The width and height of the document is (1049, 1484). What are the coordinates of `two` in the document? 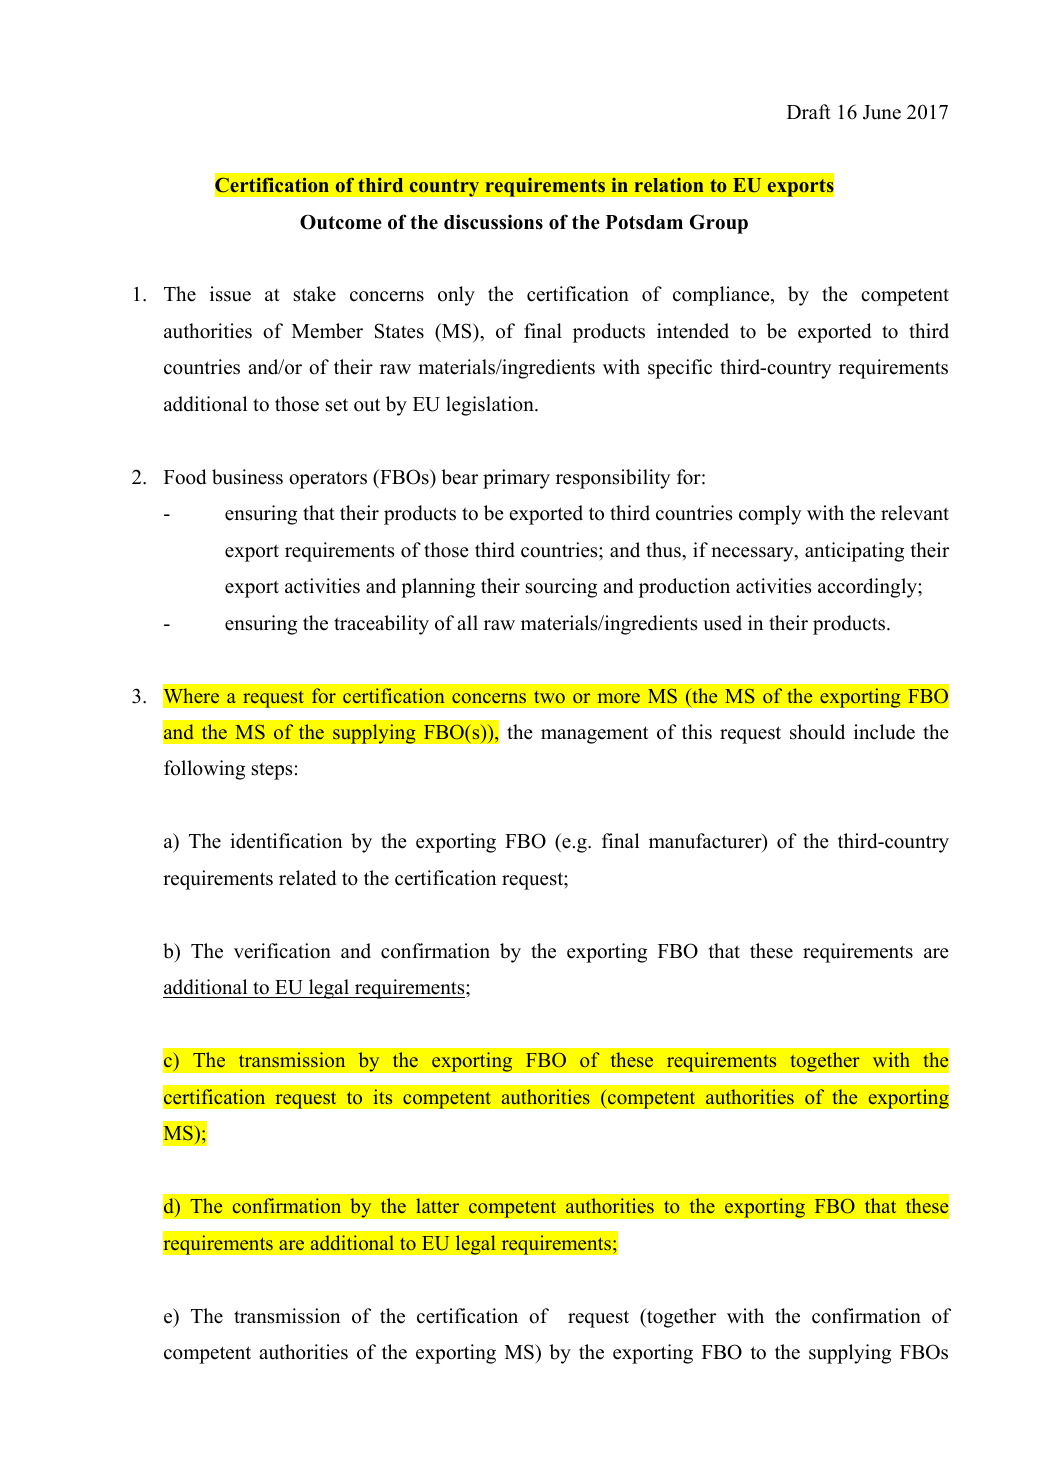 It's located at (549, 697).
